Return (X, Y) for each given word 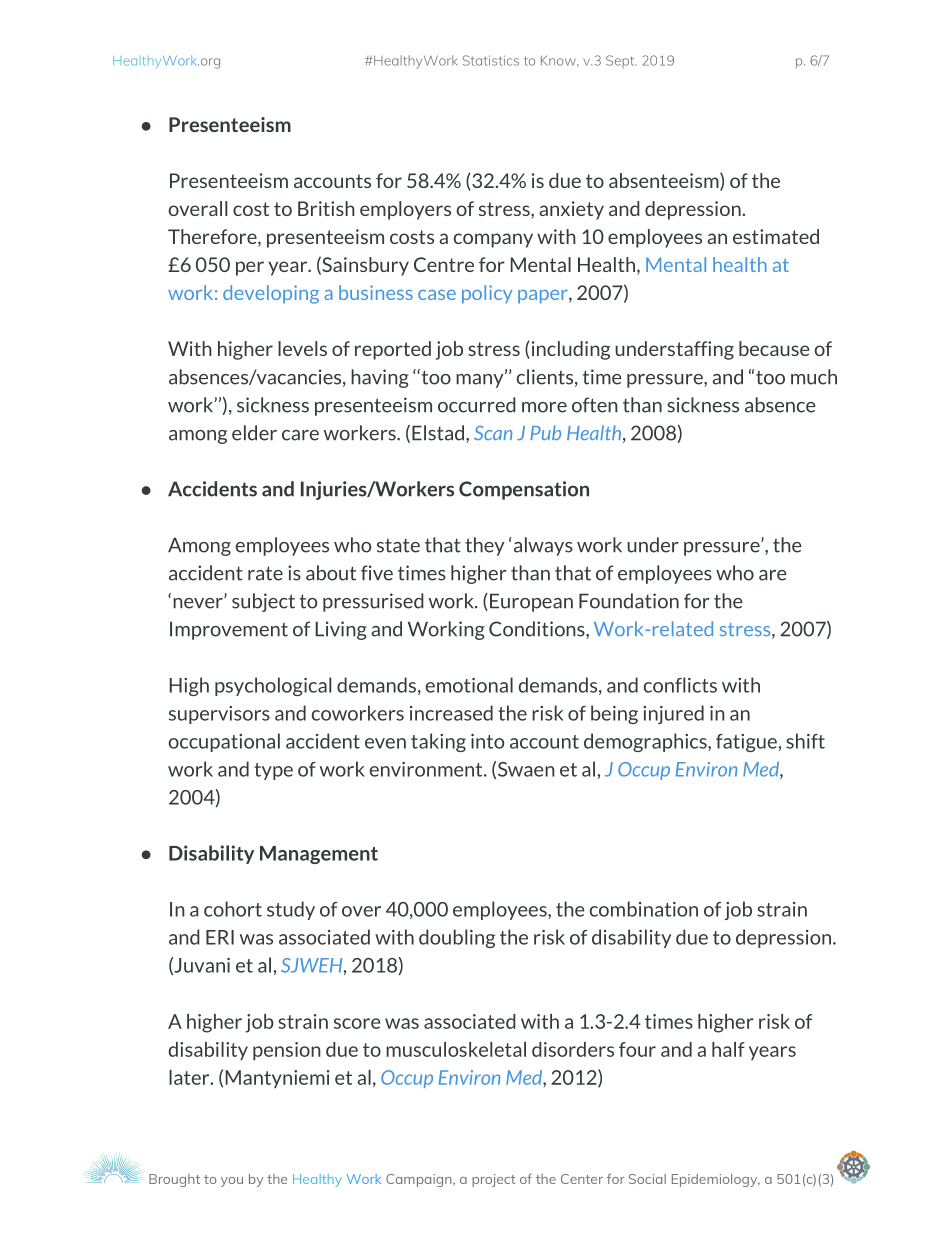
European (531, 602)
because (774, 348)
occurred (477, 405)
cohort (233, 909)
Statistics (491, 60)
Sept (621, 61)
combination (644, 909)
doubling (457, 938)
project (493, 1180)
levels (302, 348)
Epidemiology (716, 1180)
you (232, 1182)
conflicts (680, 685)
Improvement (229, 630)
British (326, 208)
